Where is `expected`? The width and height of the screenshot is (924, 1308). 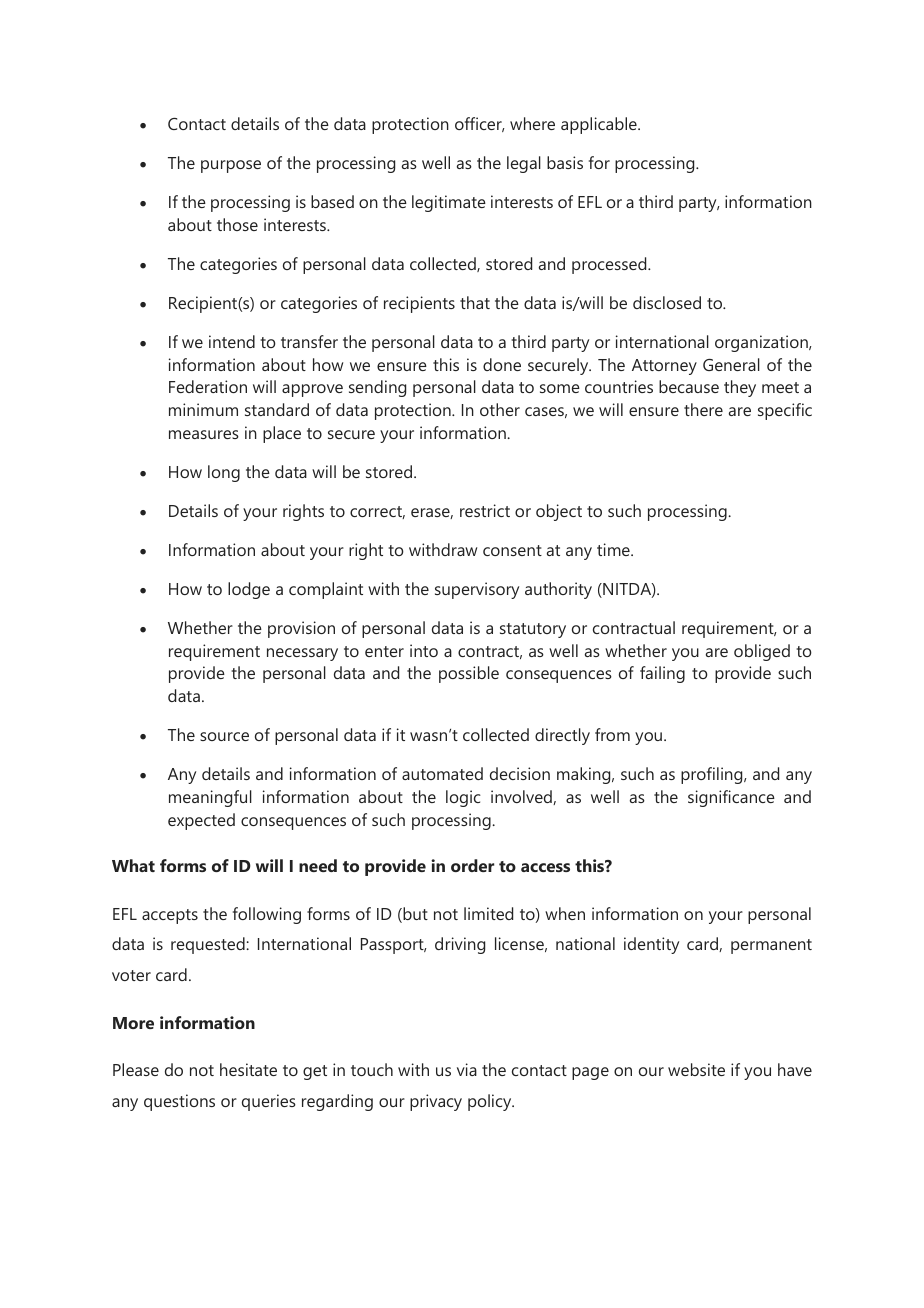 expected is located at coordinates (201, 821).
